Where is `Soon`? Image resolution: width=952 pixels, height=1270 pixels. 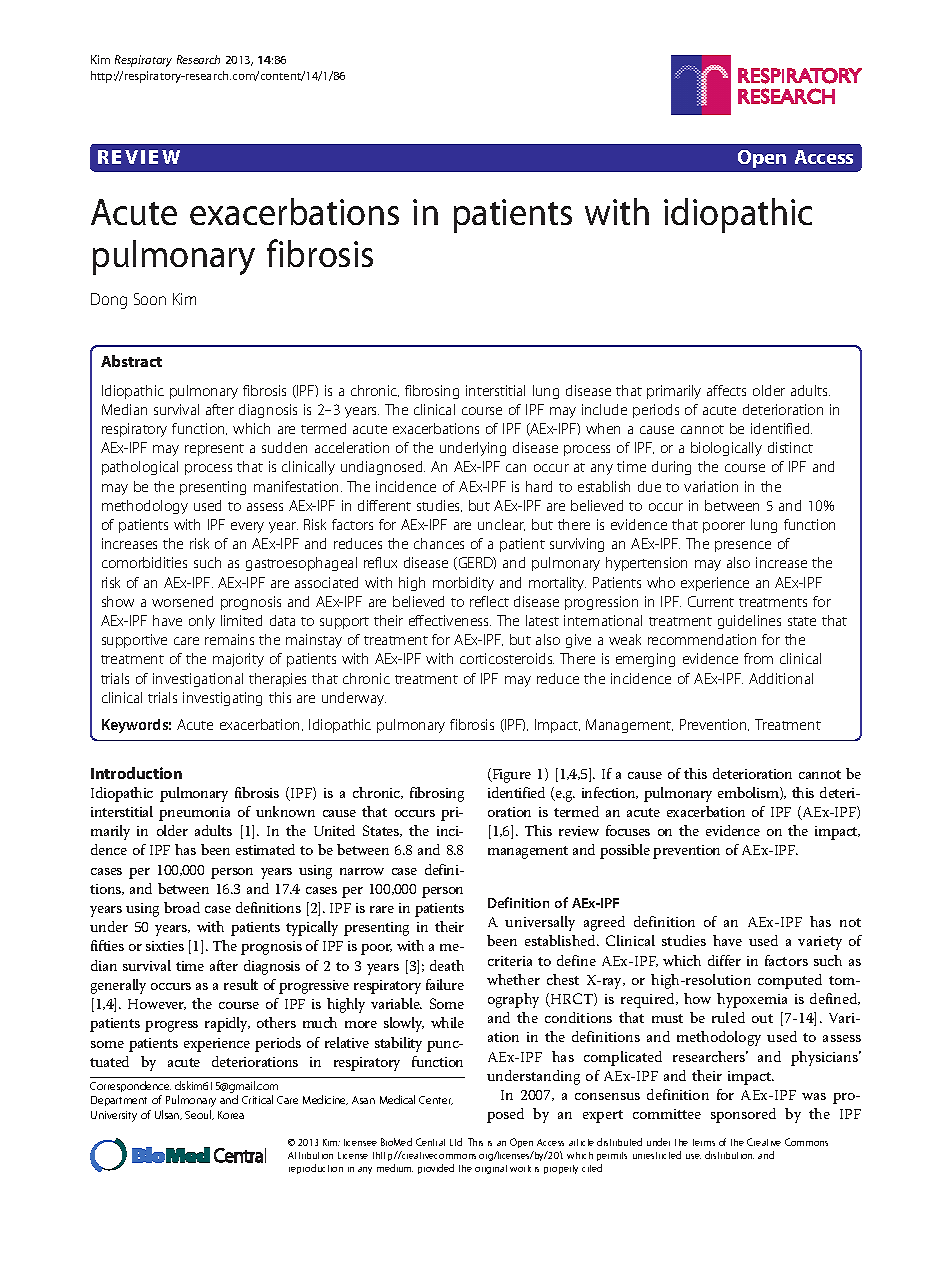
Soon is located at coordinates (150, 299).
